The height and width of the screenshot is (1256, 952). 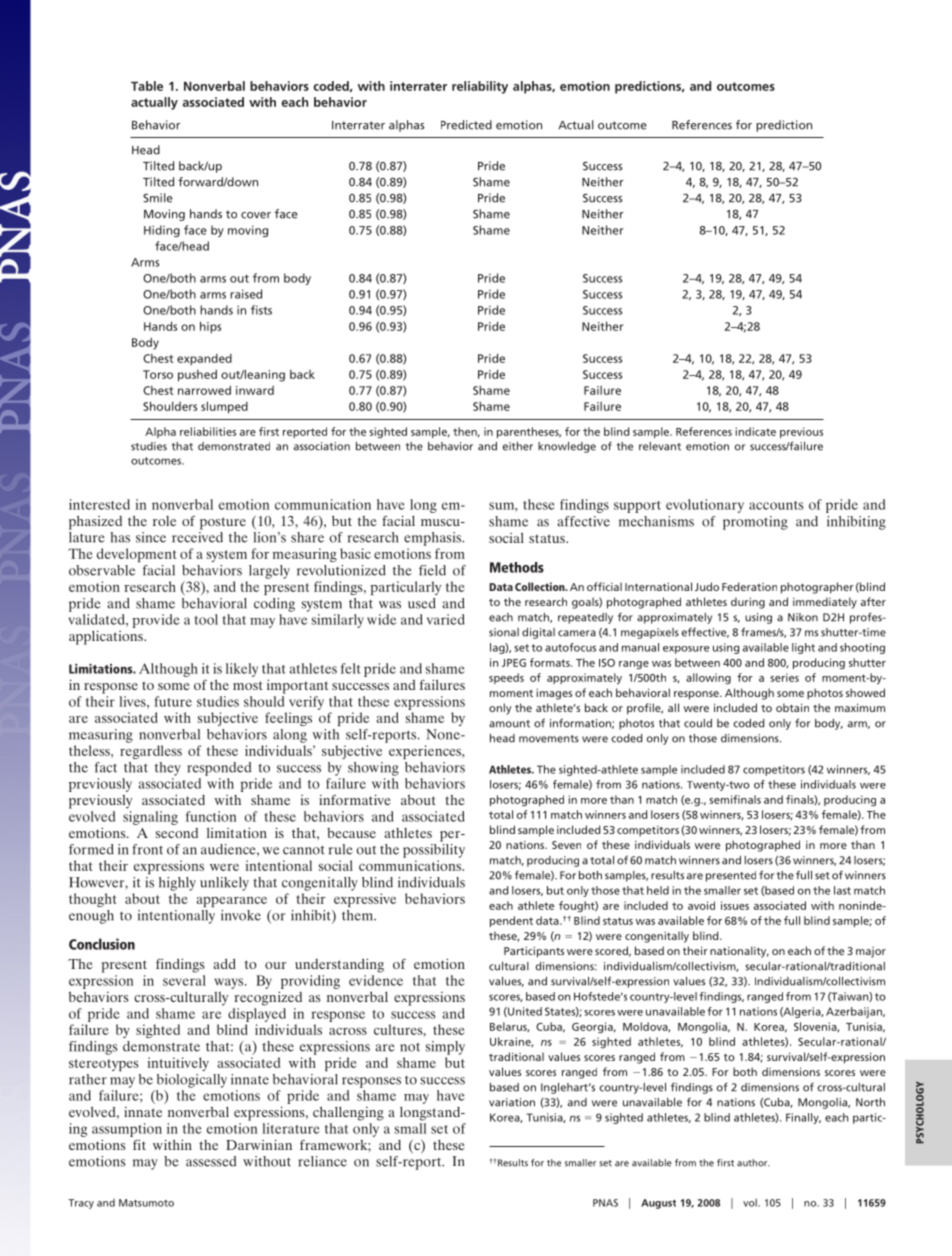 What do you see at coordinates (756, 431) in the screenshot?
I see `indicate` at bounding box center [756, 431].
